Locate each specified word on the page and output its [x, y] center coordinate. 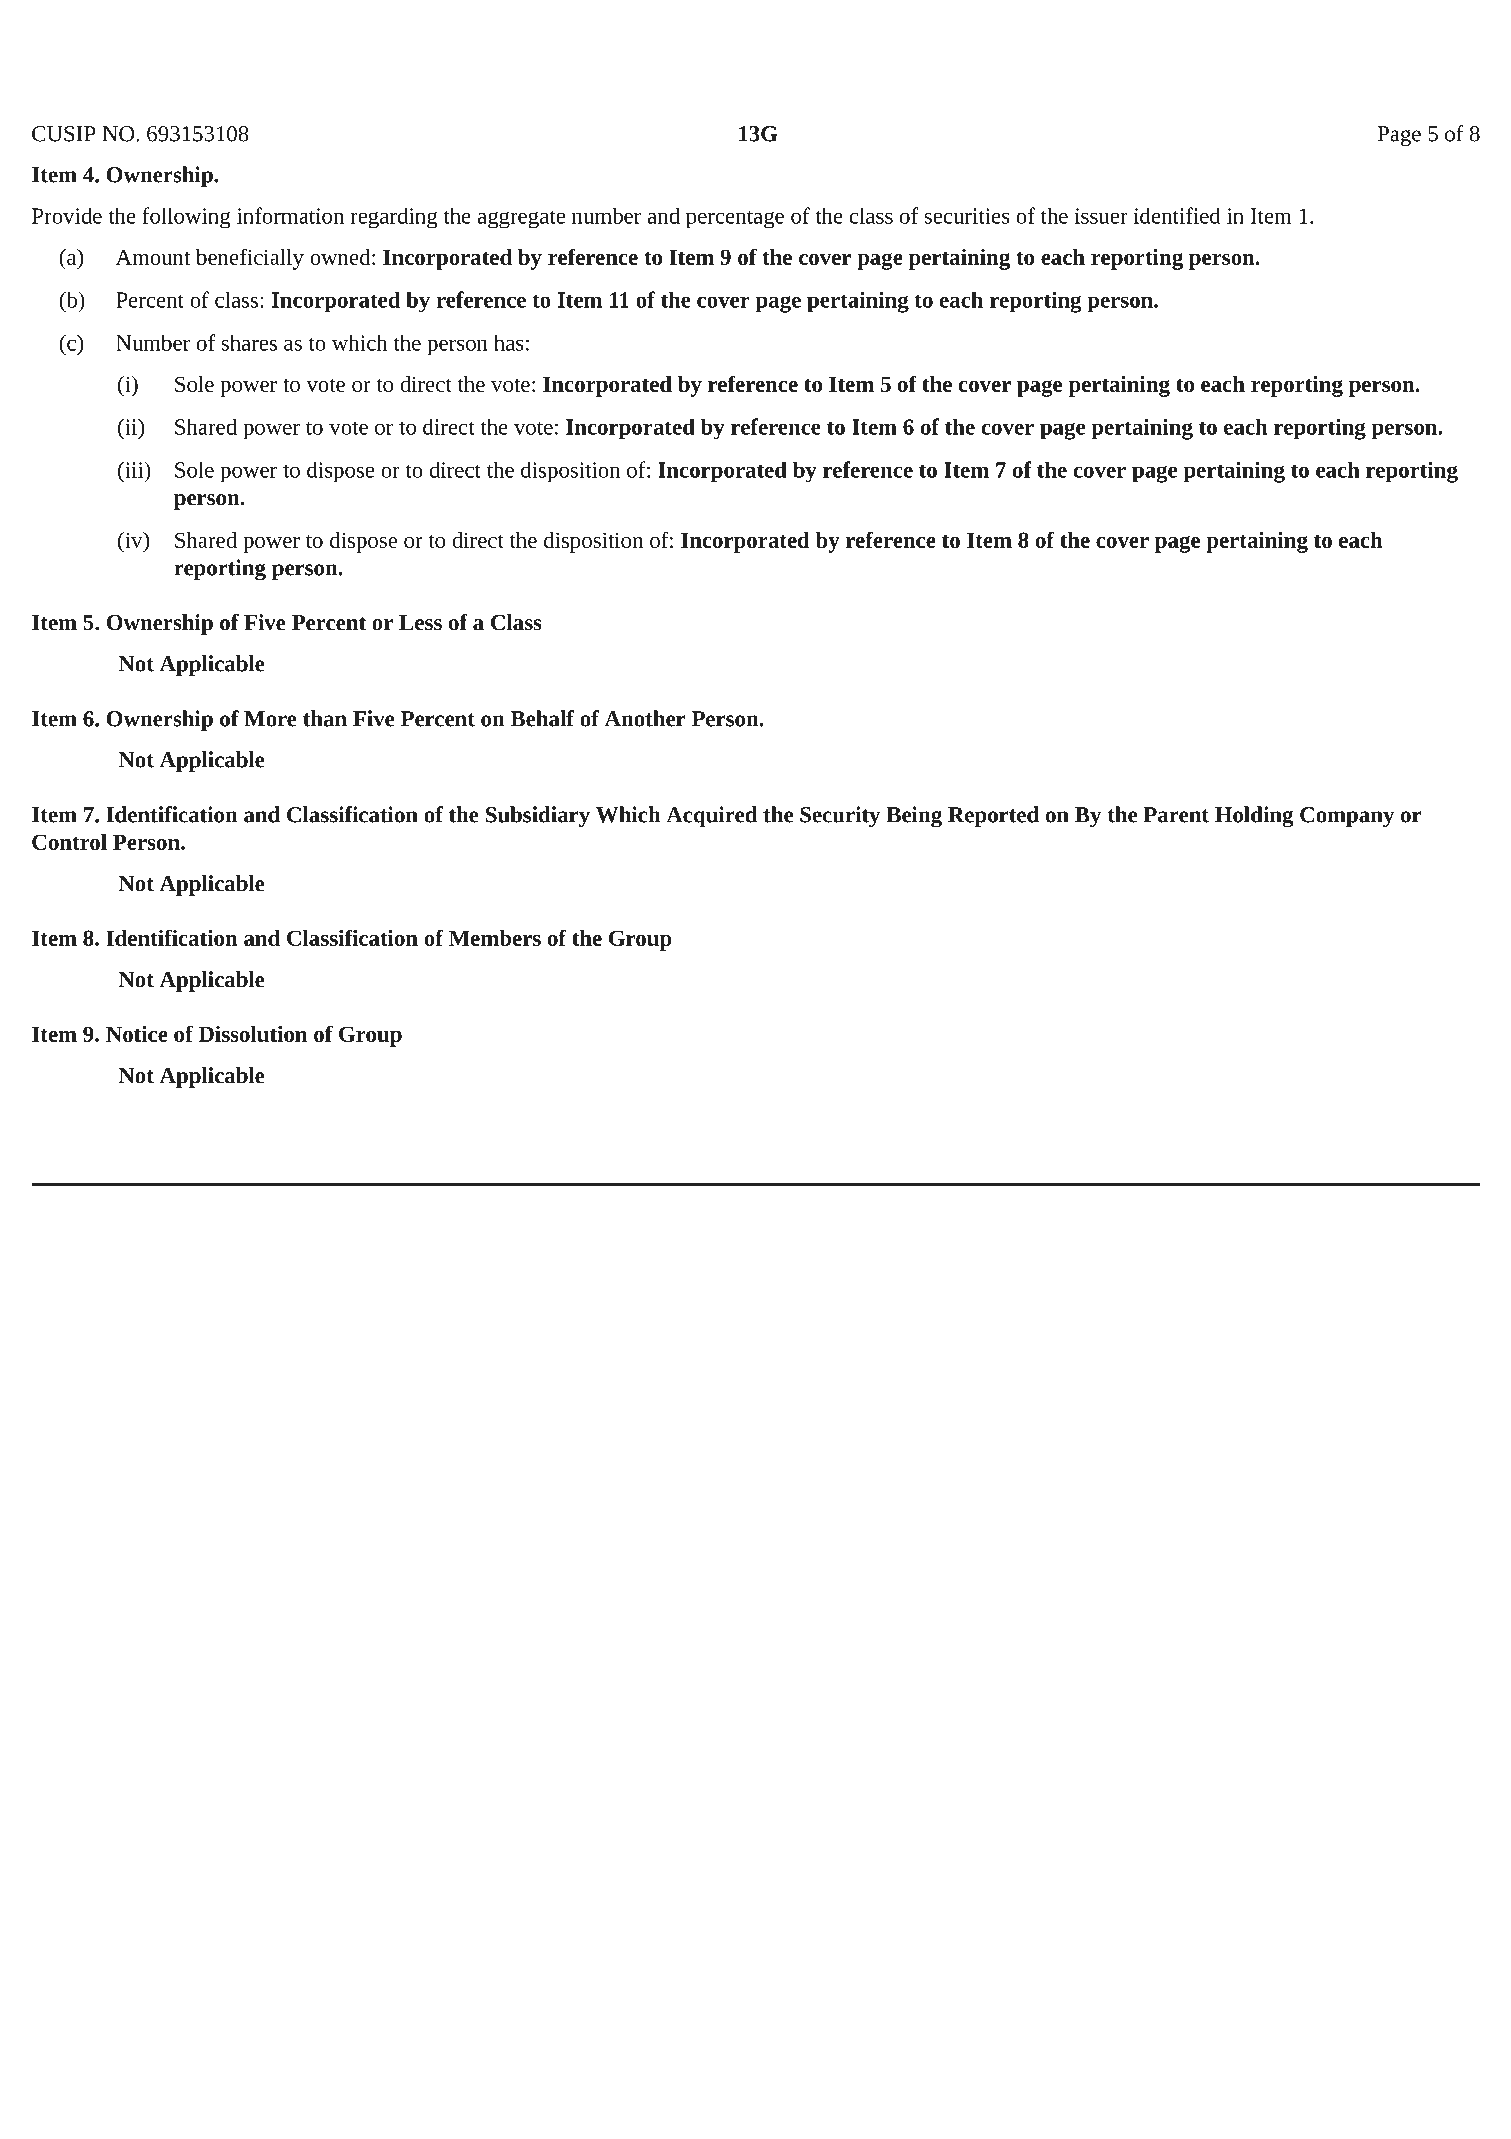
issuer [1101, 216]
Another [645, 718]
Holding [1254, 817]
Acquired [711, 816]
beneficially [250, 259]
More [270, 719]
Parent [1176, 815]
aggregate [521, 219]
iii [134, 470]
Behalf [542, 718]
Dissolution [252, 1034]
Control [69, 842]
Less [420, 623]
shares [249, 342]
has [509, 342]
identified [1177, 215]
